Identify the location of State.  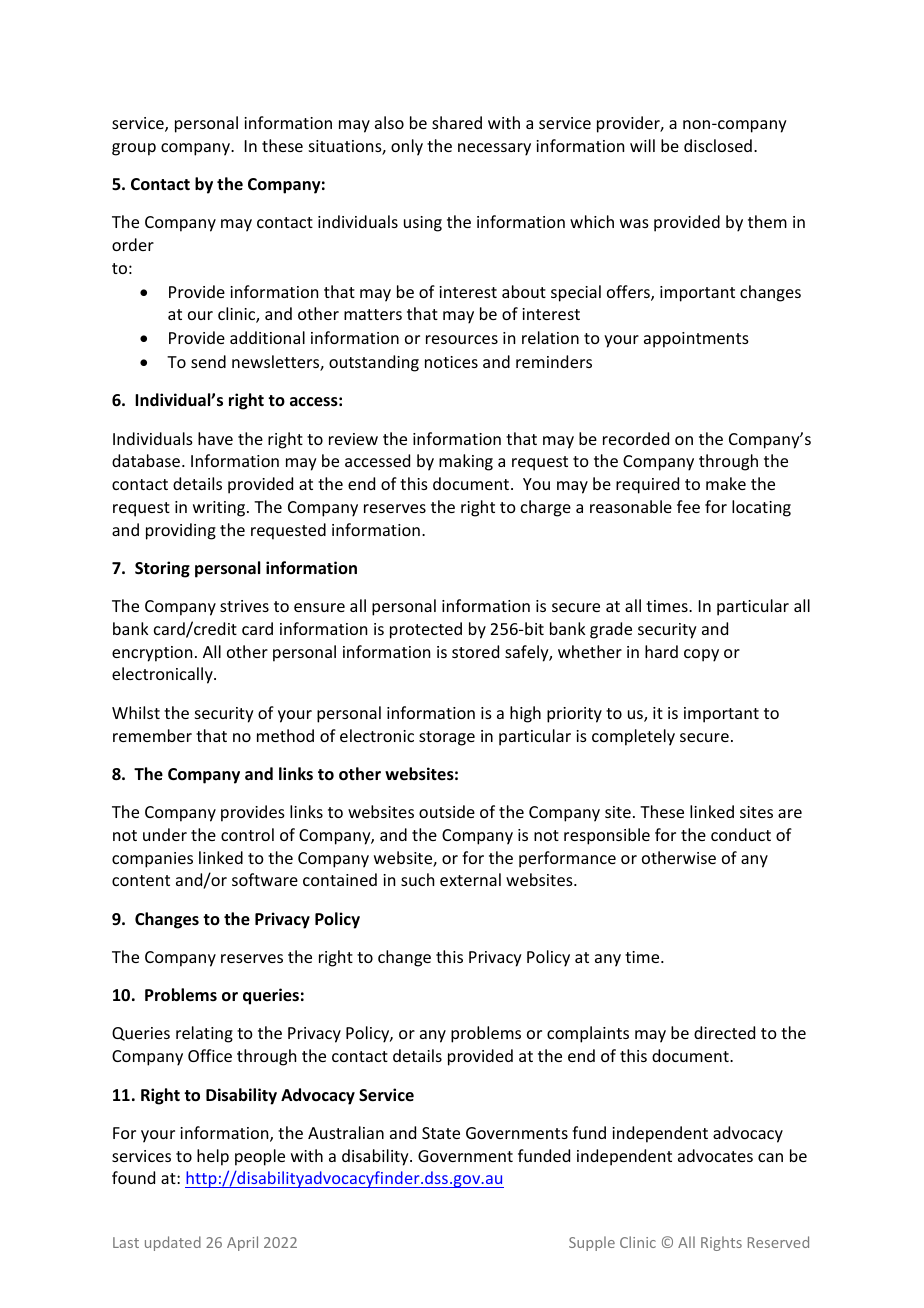
(441, 1133).
